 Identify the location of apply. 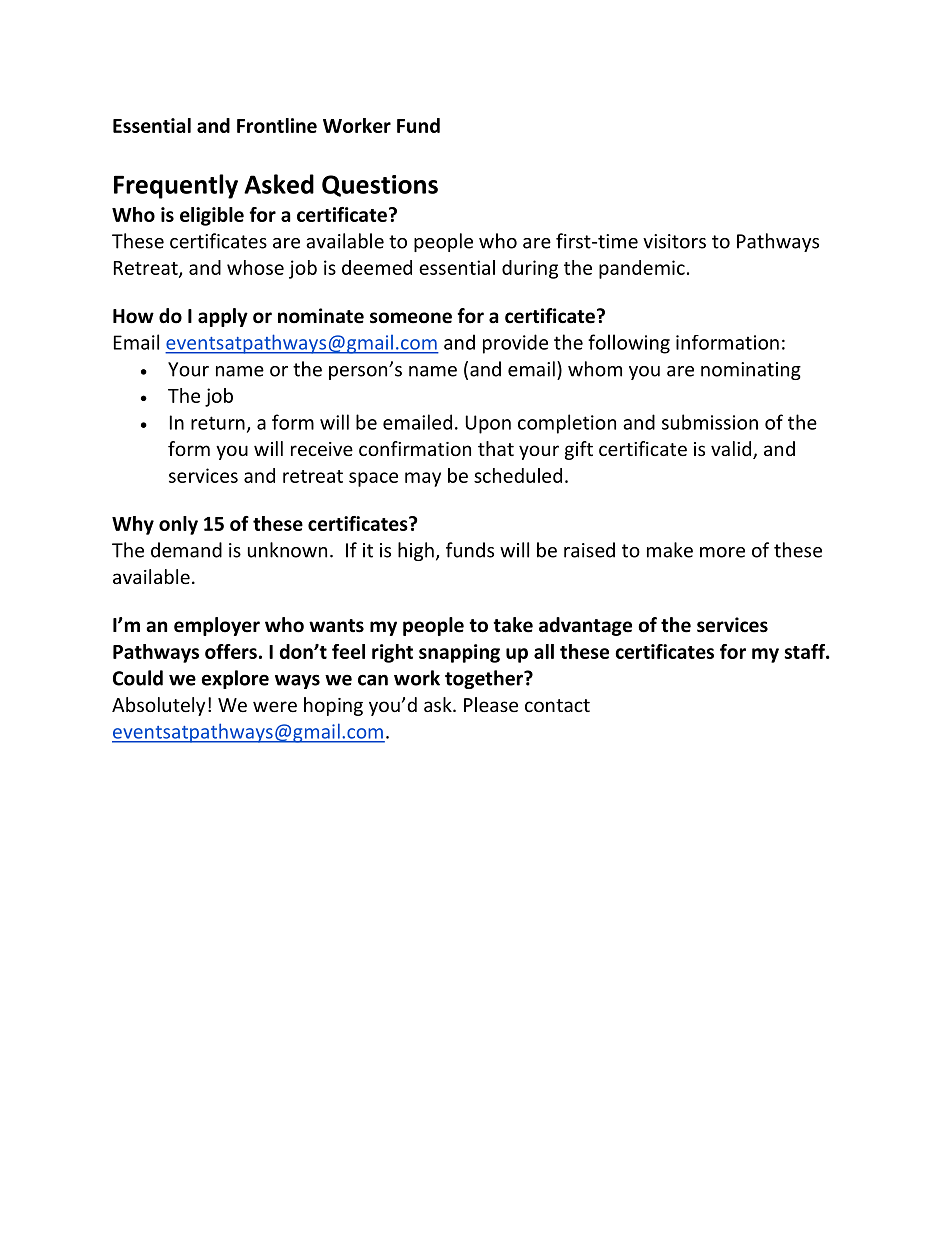
(223, 317).
